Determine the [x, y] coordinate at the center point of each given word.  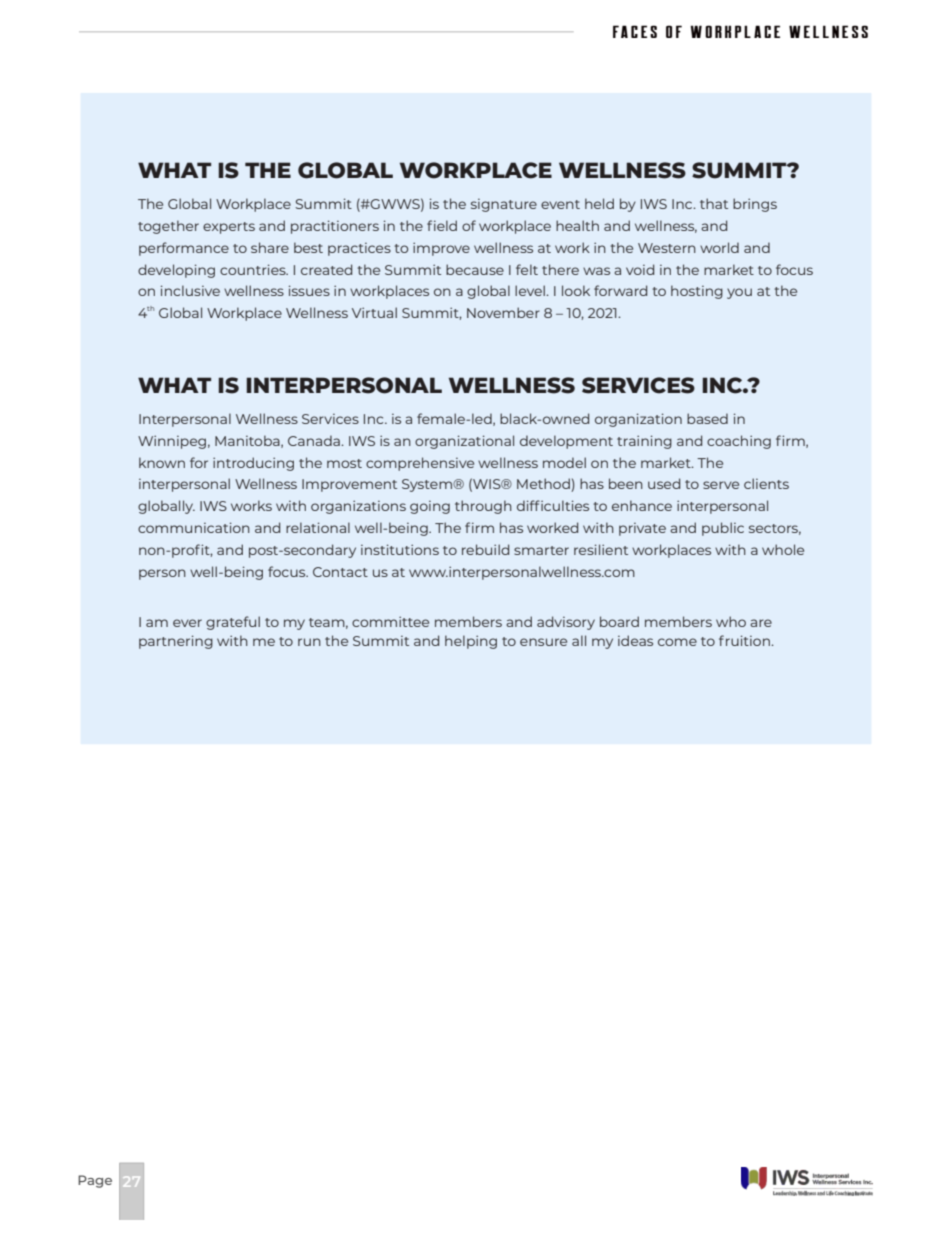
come [677, 642]
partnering [176, 642]
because [475, 269]
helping [471, 642]
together [168, 227]
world [719, 247]
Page [95, 1181]
